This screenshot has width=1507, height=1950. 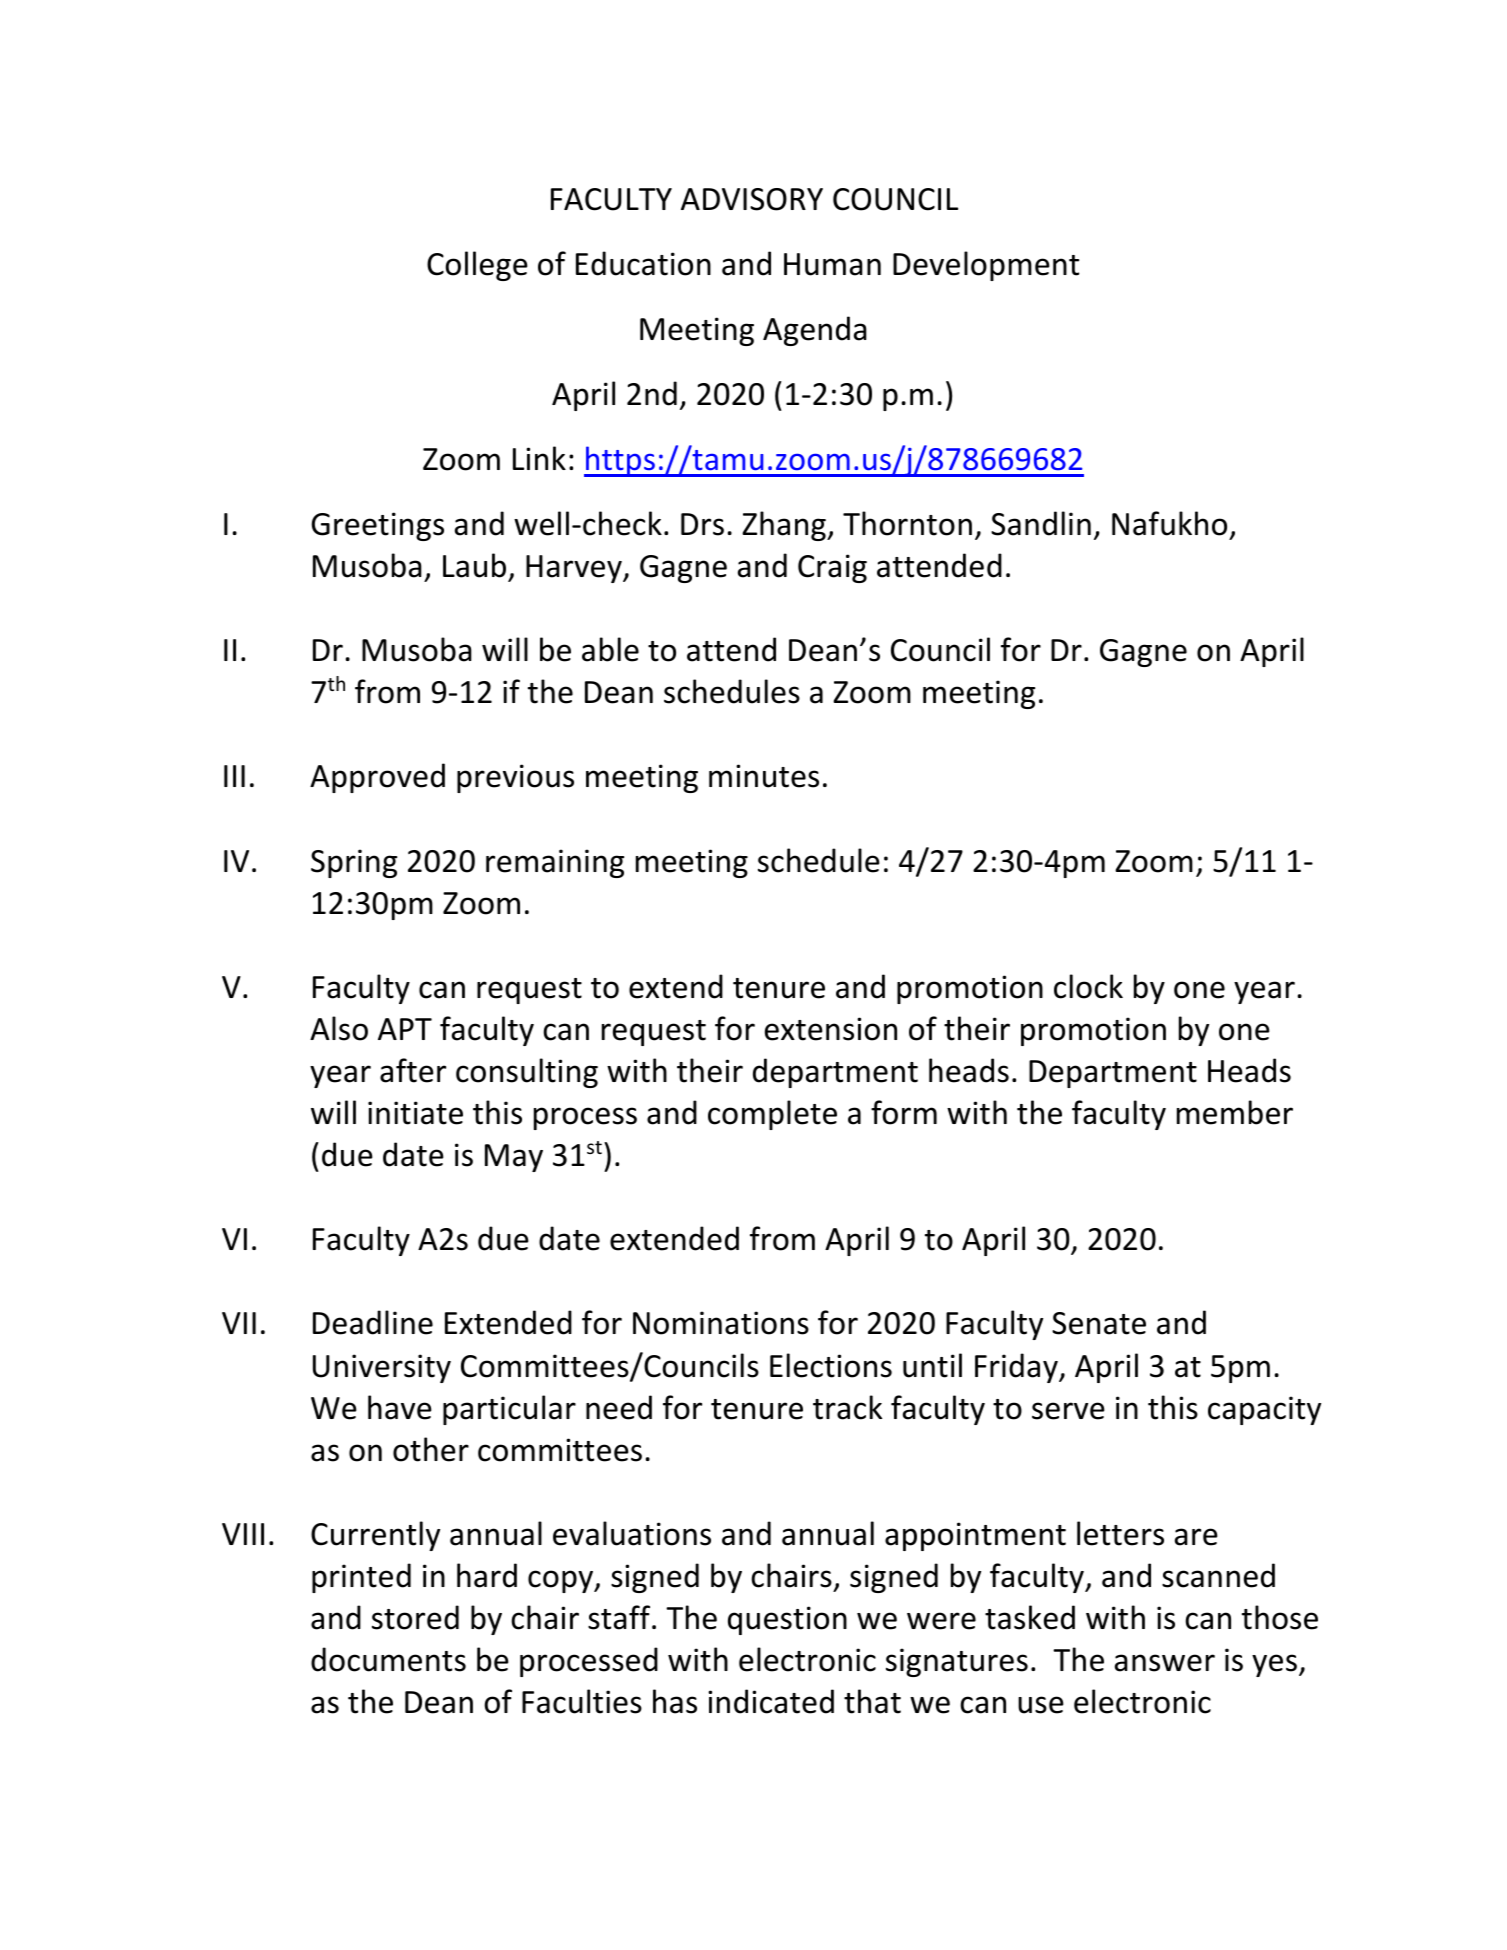 What do you see at coordinates (388, 1659) in the screenshot?
I see `documents` at bounding box center [388, 1659].
